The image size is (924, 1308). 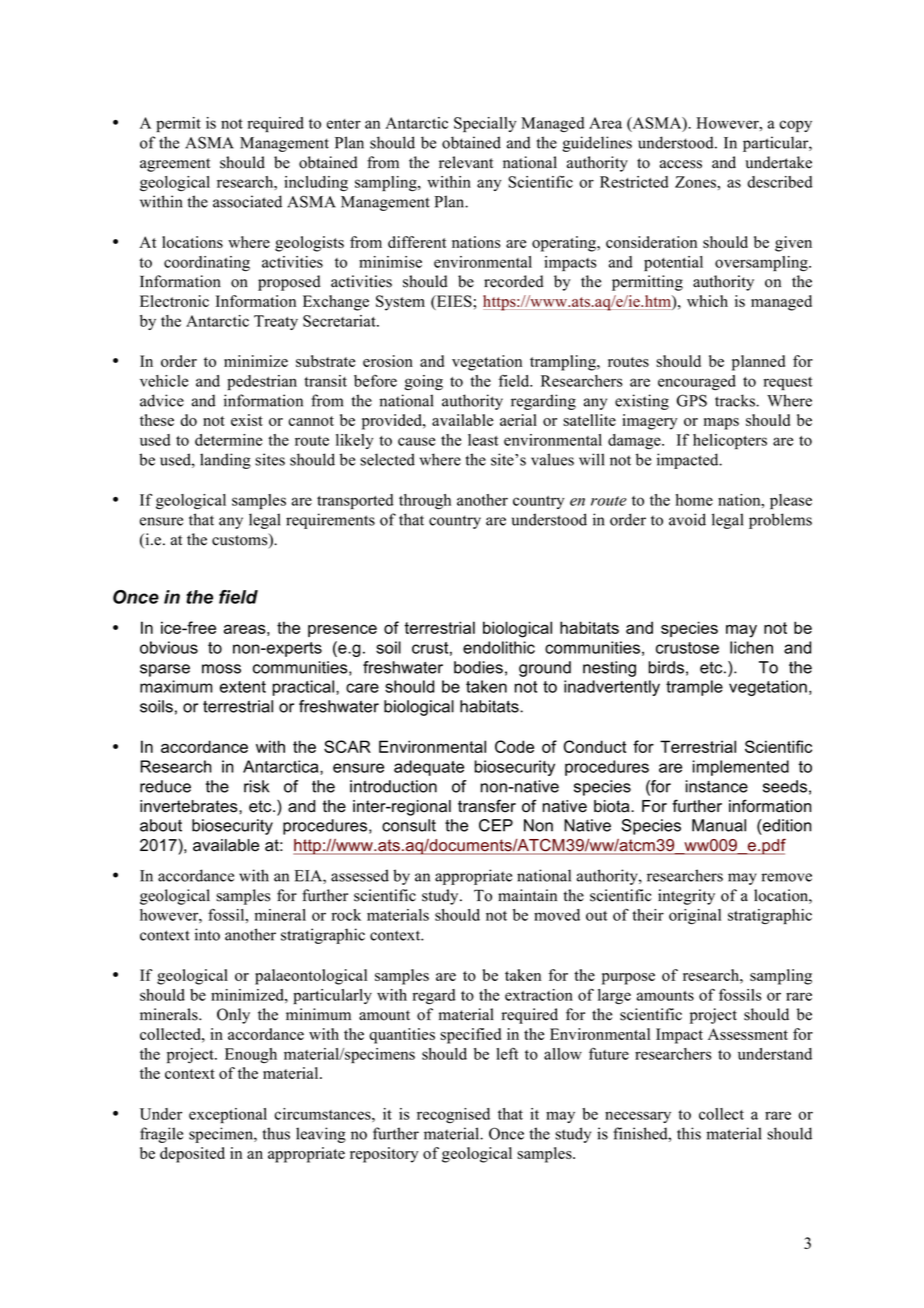 I want to click on landing, so click(x=225, y=461).
